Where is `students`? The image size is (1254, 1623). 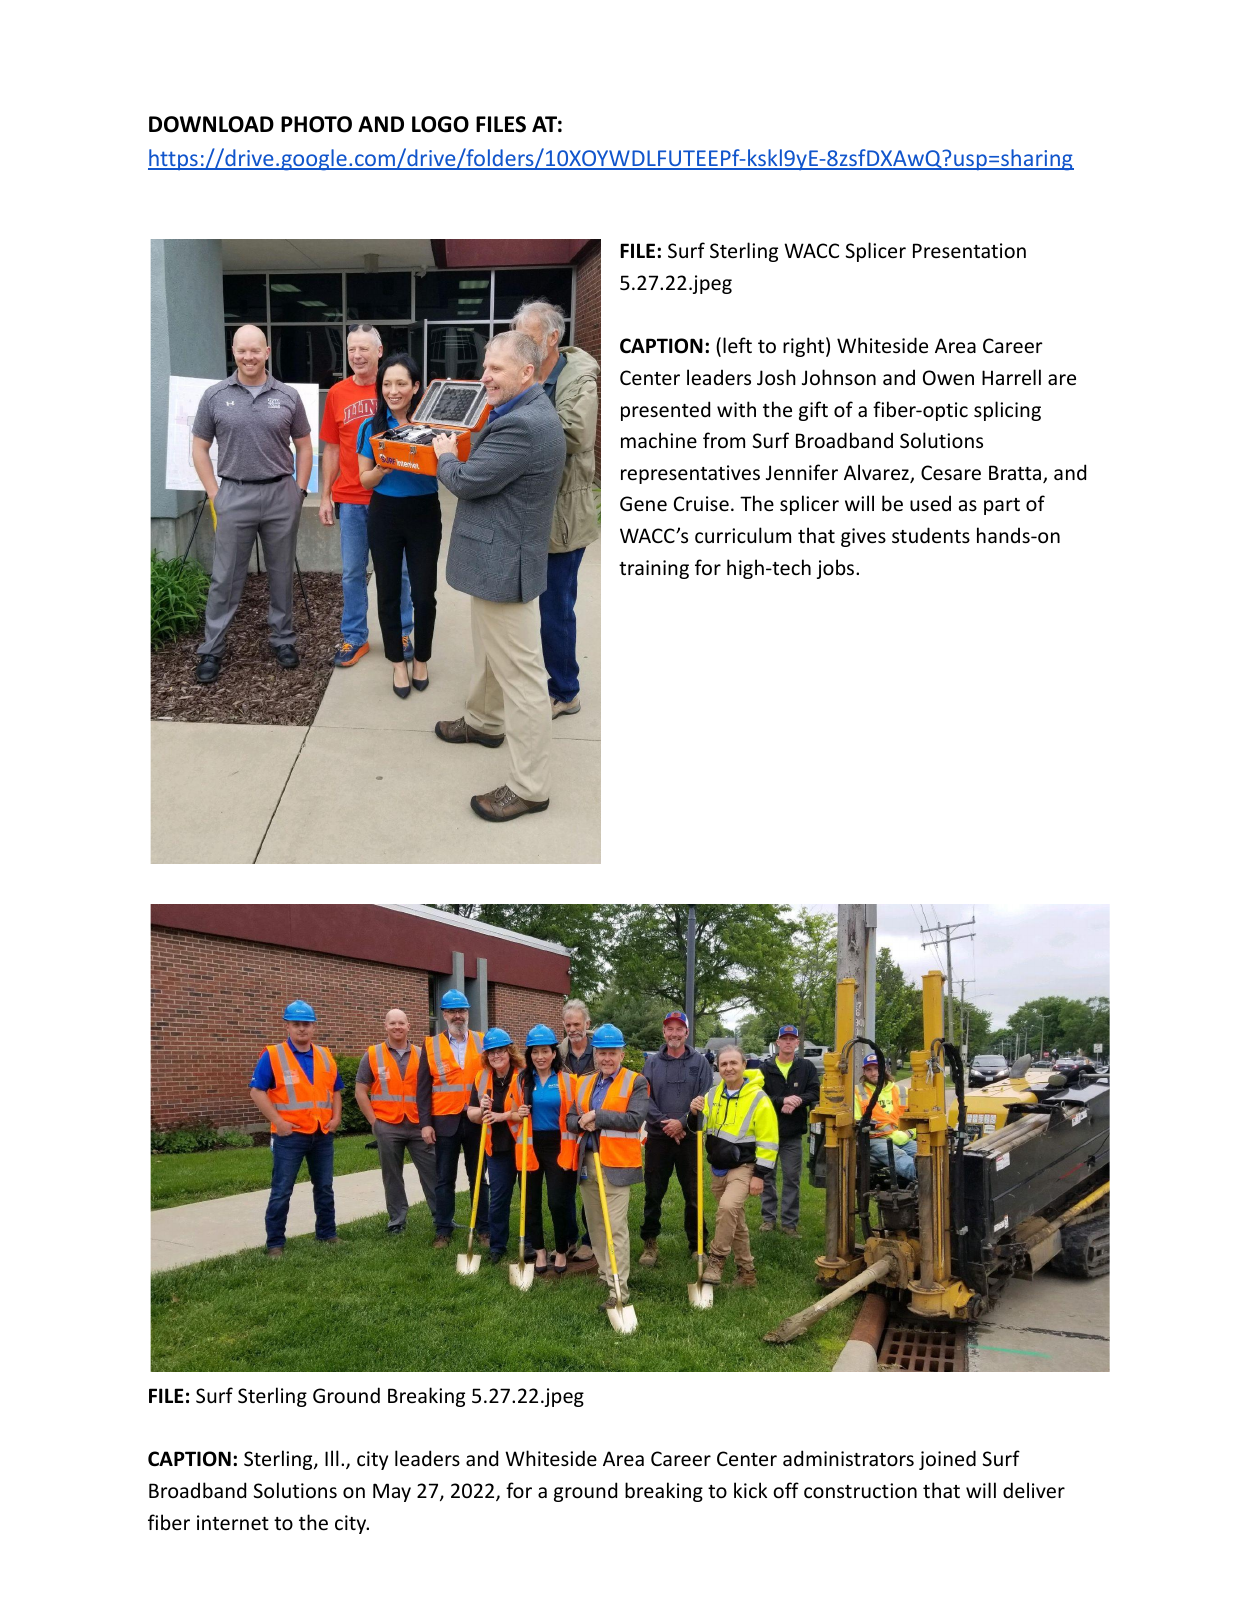
students is located at coordinates (931, 535).
